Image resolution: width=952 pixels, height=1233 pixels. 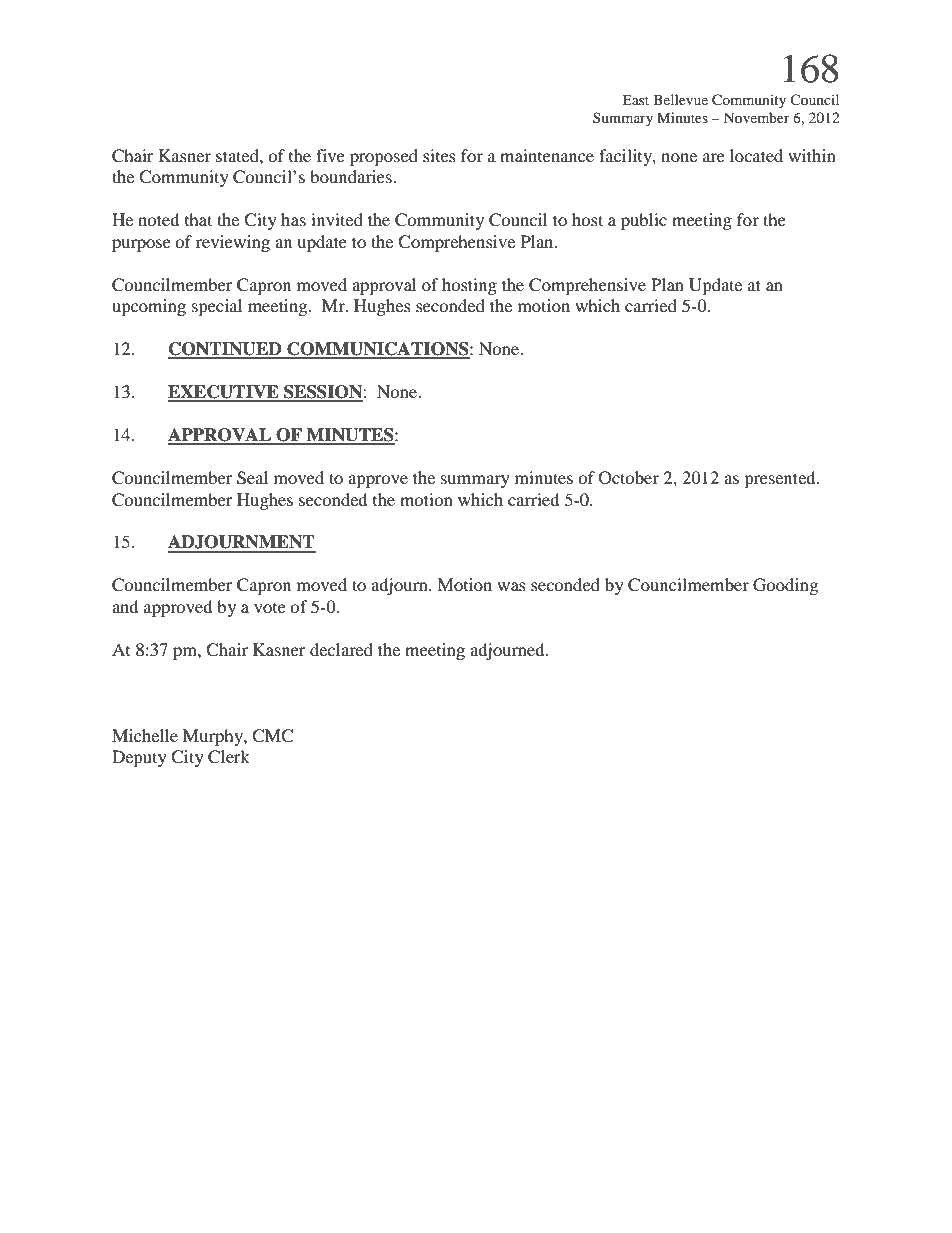 I want to click on invited, so click(x=337, y=219).
